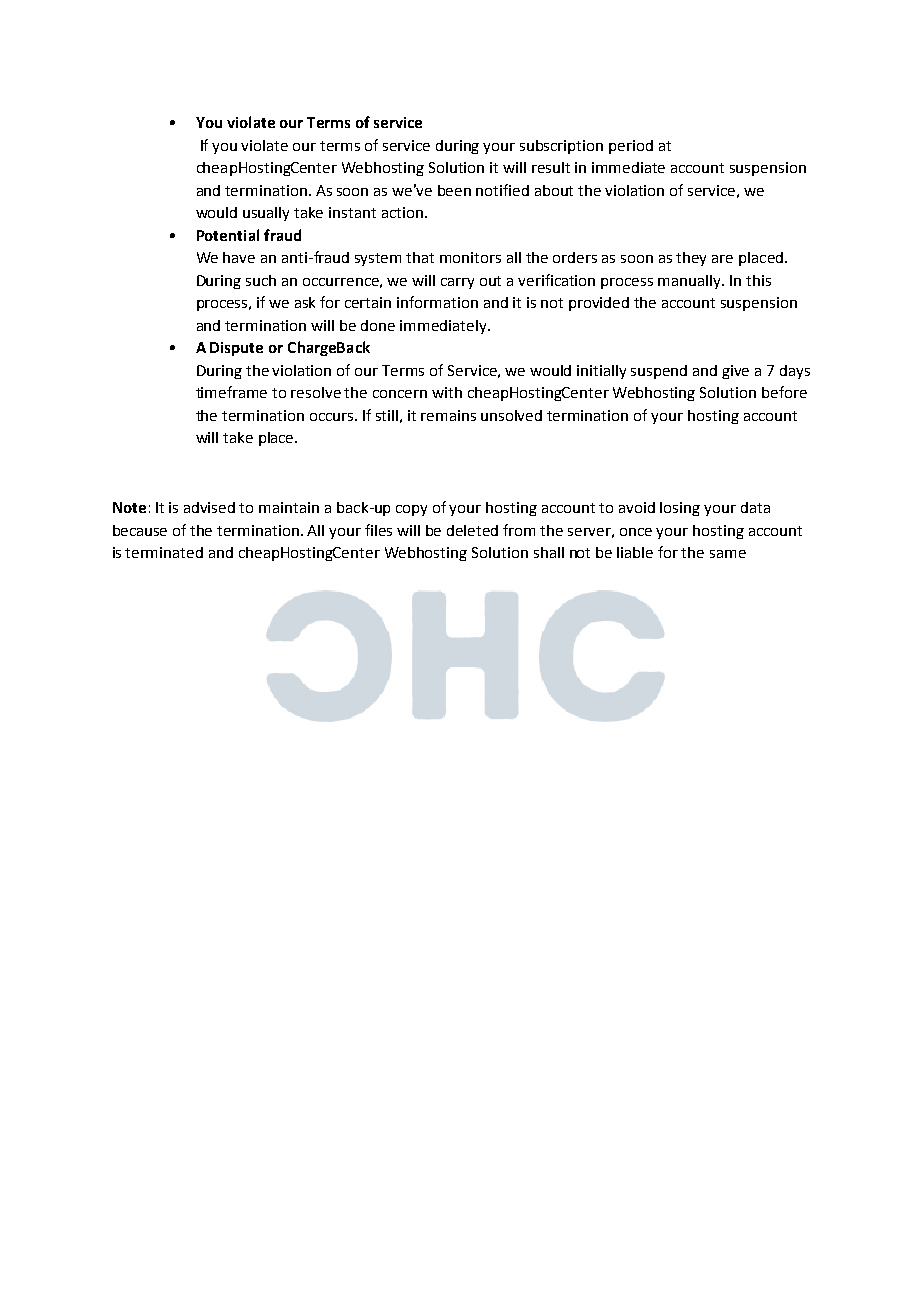 This screenshot has width=924, height=1308. What do you see at coordinates (236, 349) in the screenshot?
I see `Dispute` at bounding box center [236, 349].
